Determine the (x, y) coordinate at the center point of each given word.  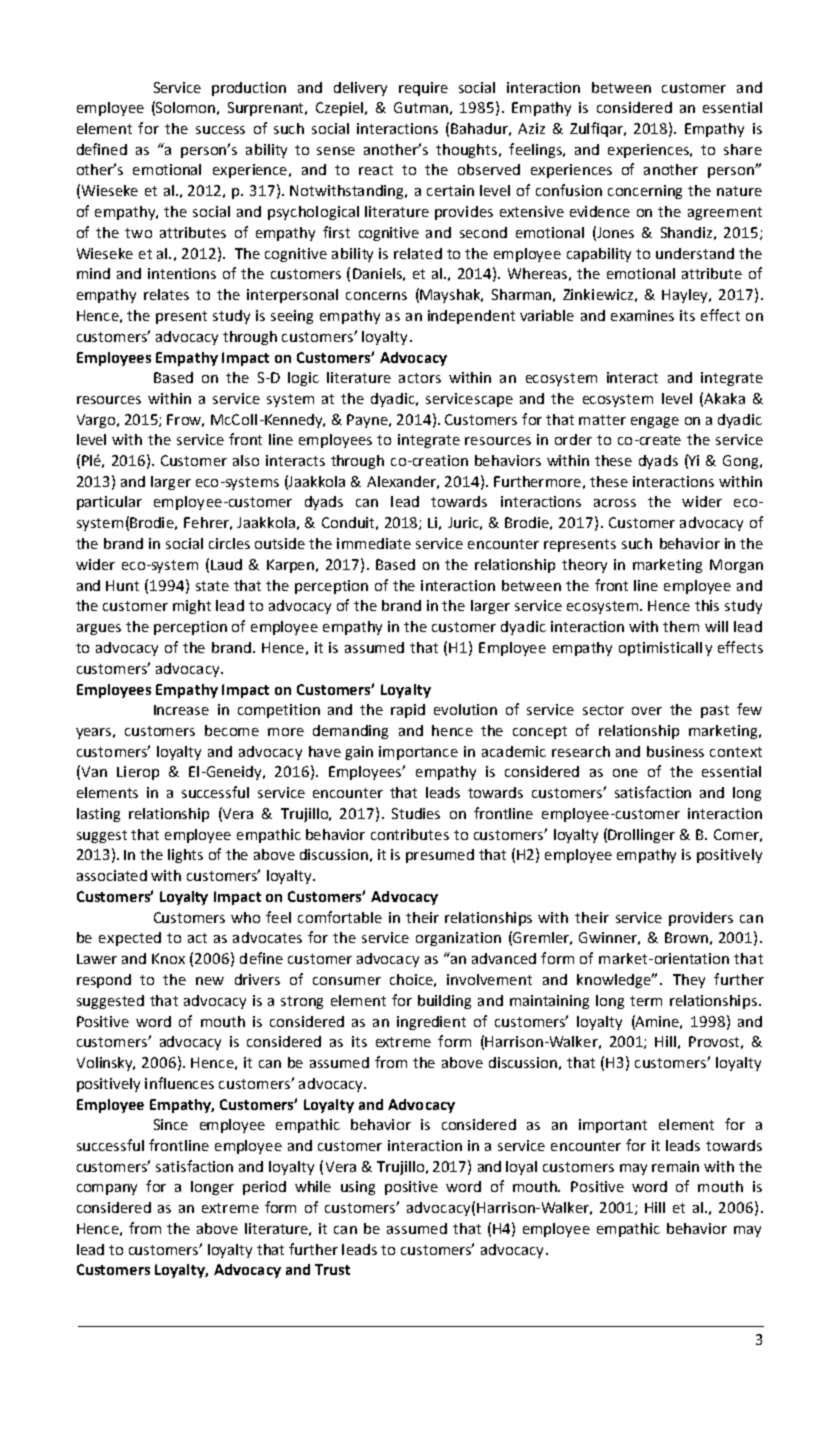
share (743, 149)
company (107, 1189)
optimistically (665, 649)
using (358, 1188)
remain (675, 1166)
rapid (408, 711)
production (249, 89)
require (423, 89)
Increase (181, 710)
